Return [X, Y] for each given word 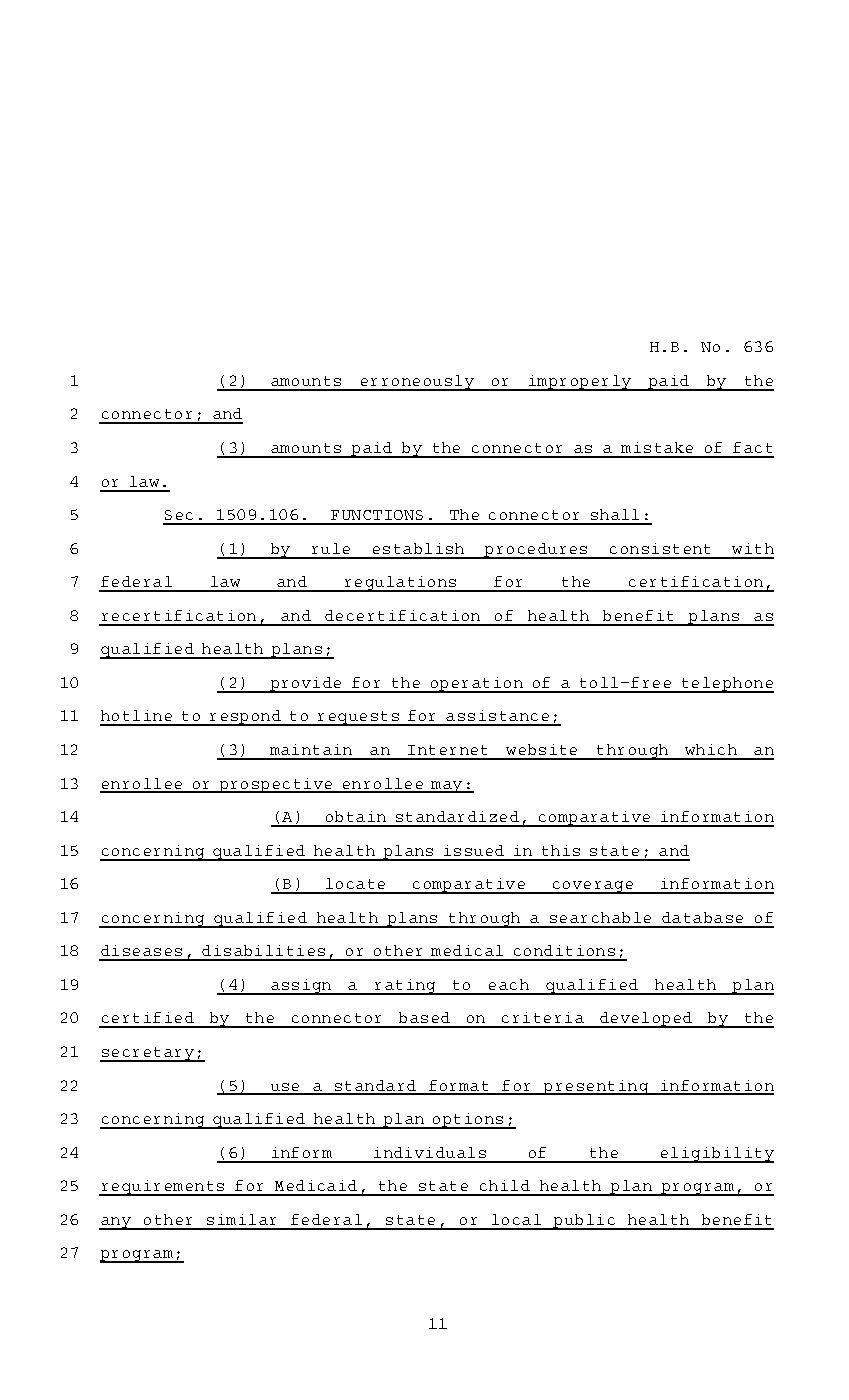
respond [245, 718]
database [702, 917]
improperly [580, 383]
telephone [726, 685]
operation [476, 685]
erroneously [417, 383]
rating [405, 987]
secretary [148, 1054]
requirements [162, 1188]
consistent [660, 548]
